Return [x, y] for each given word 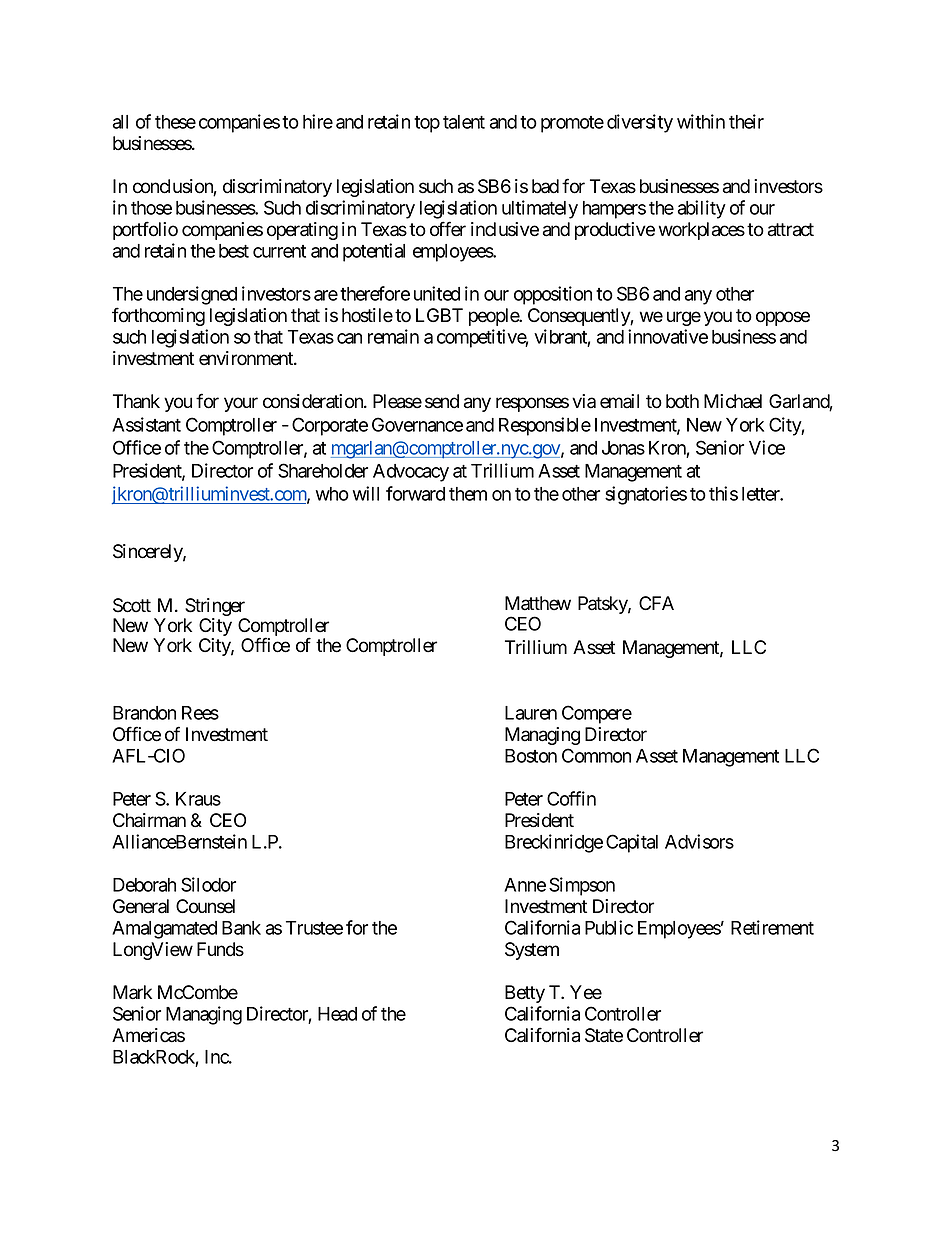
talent [464, 122]
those [151, 208]
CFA [656, 603]
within [701, 121]
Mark [132, 992]
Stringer [215, 608]
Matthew [538, 603]
